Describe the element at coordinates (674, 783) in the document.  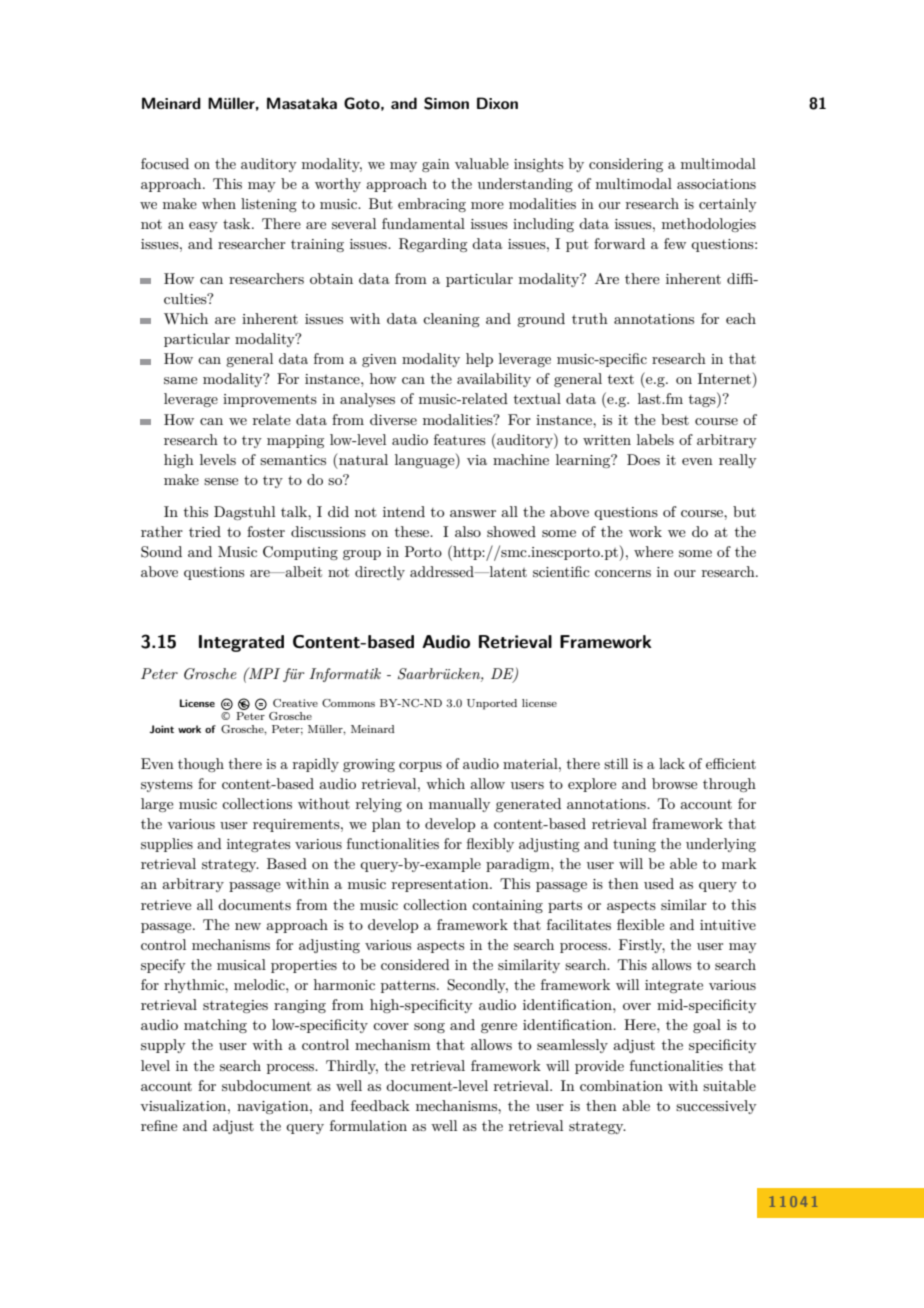
I see `browse` at that location.
